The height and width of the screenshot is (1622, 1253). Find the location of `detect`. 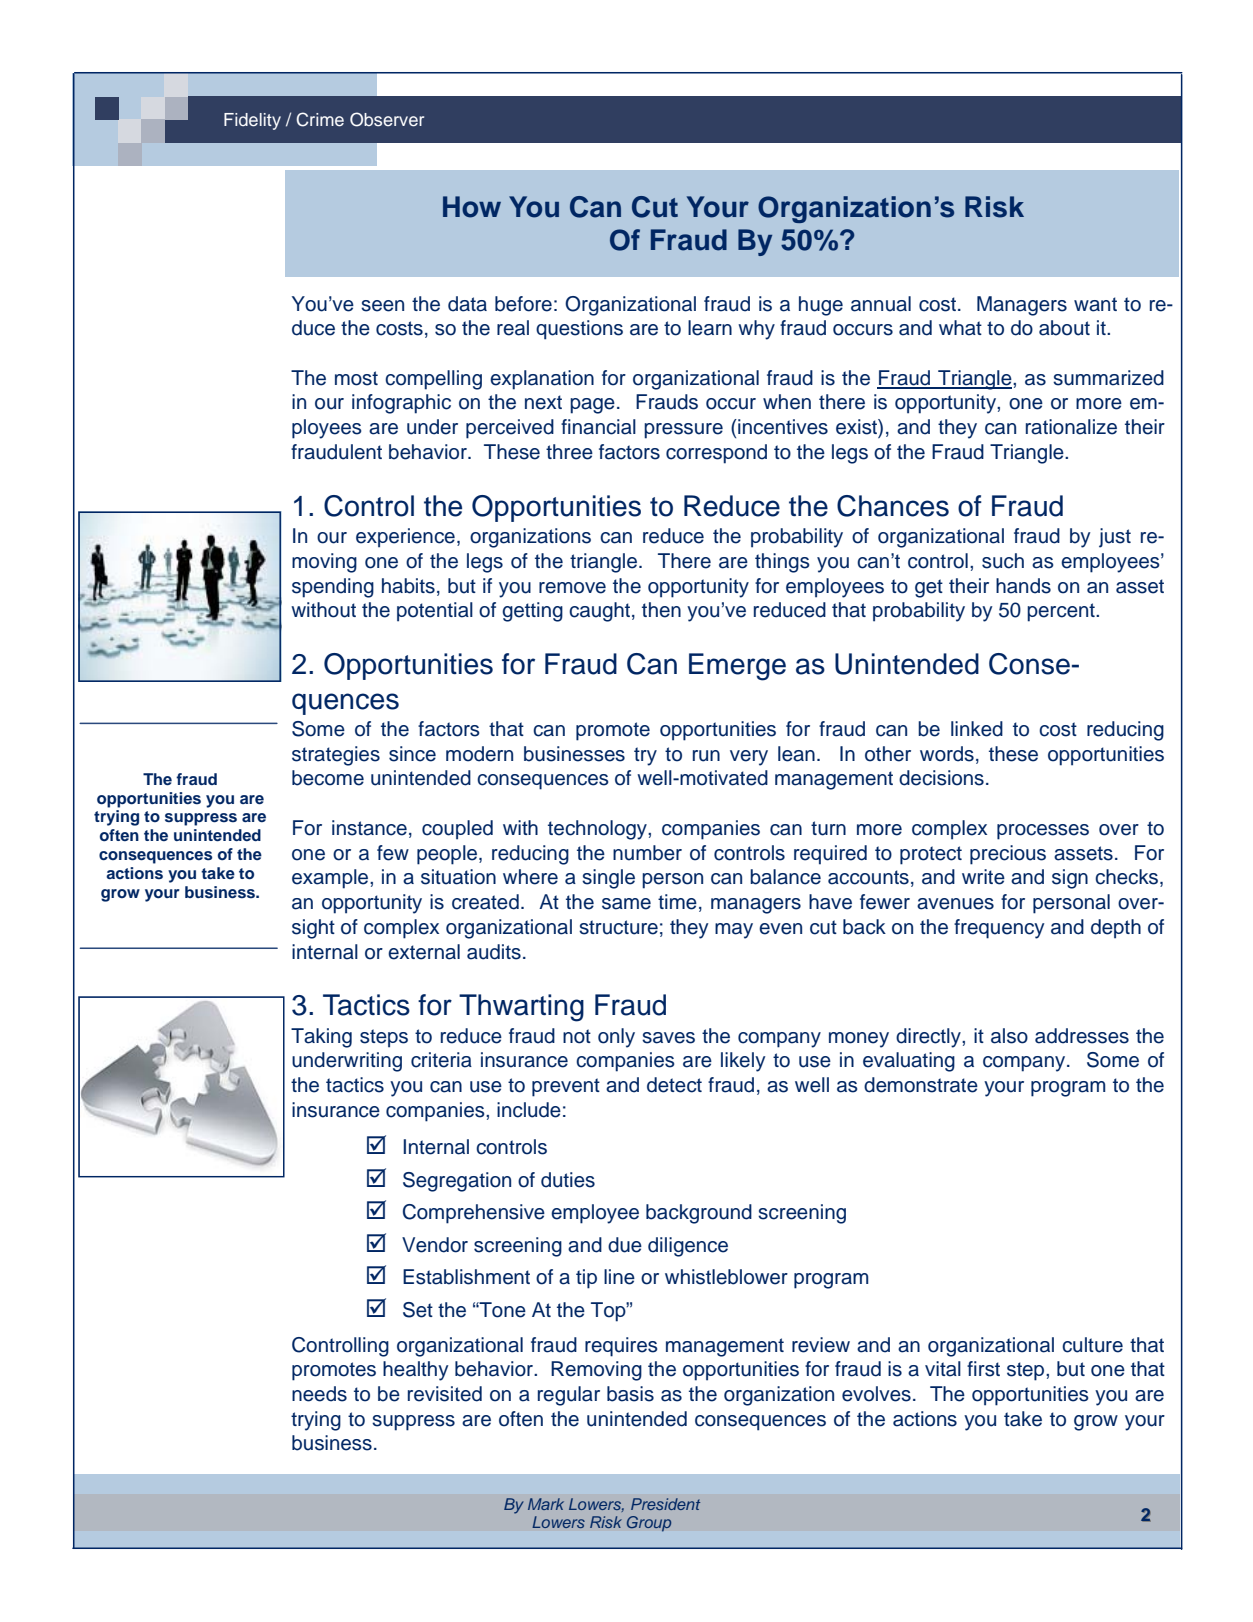

detect is located at coordinates (674, 1085).
